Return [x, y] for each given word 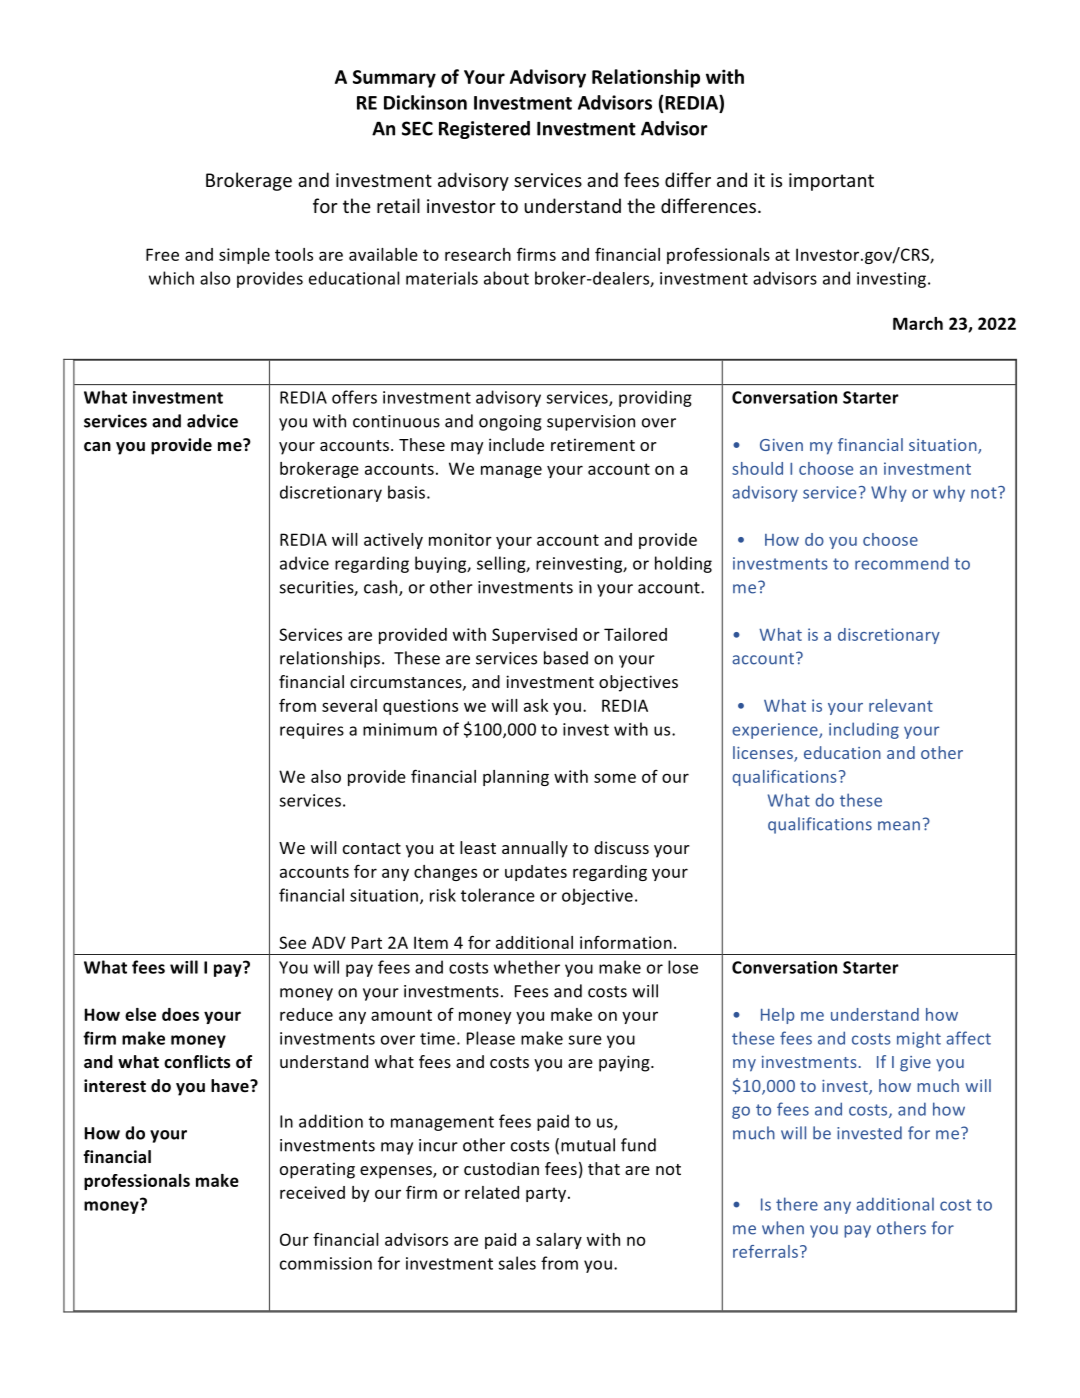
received [312, 1192]
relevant [901, 705]
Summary [394, 79]
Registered [484, 130]
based [566, 658]
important [831, 182]
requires [312, 731]
